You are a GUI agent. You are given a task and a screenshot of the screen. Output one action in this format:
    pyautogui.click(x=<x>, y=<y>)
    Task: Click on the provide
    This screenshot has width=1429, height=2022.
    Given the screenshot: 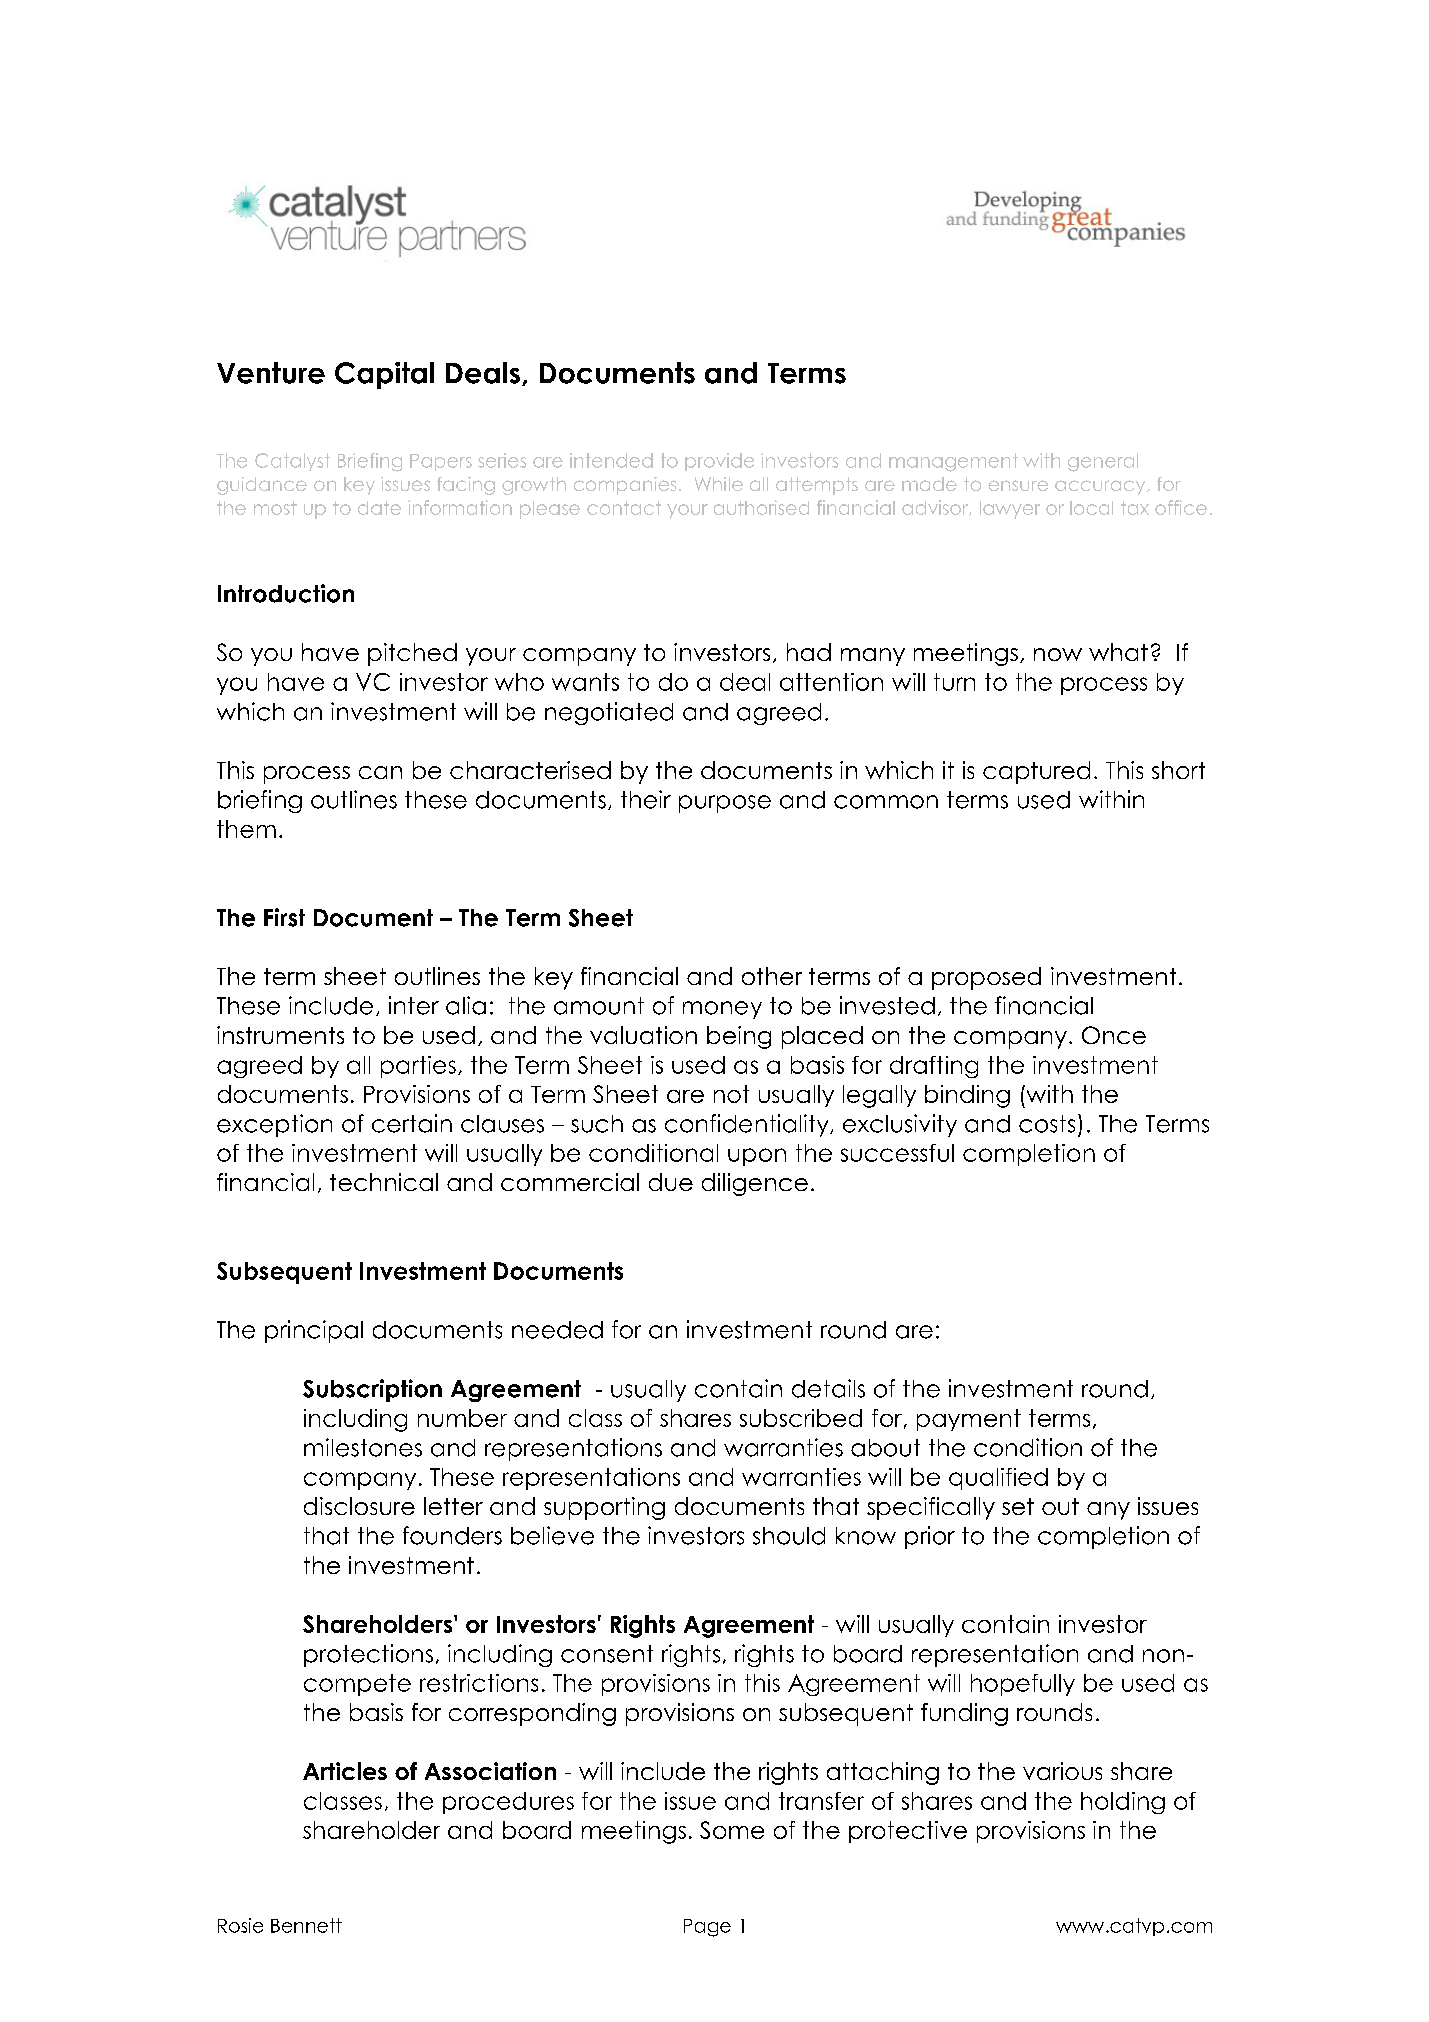 What is the action you would take?
    pyautogui.click(x=719, y=462)
